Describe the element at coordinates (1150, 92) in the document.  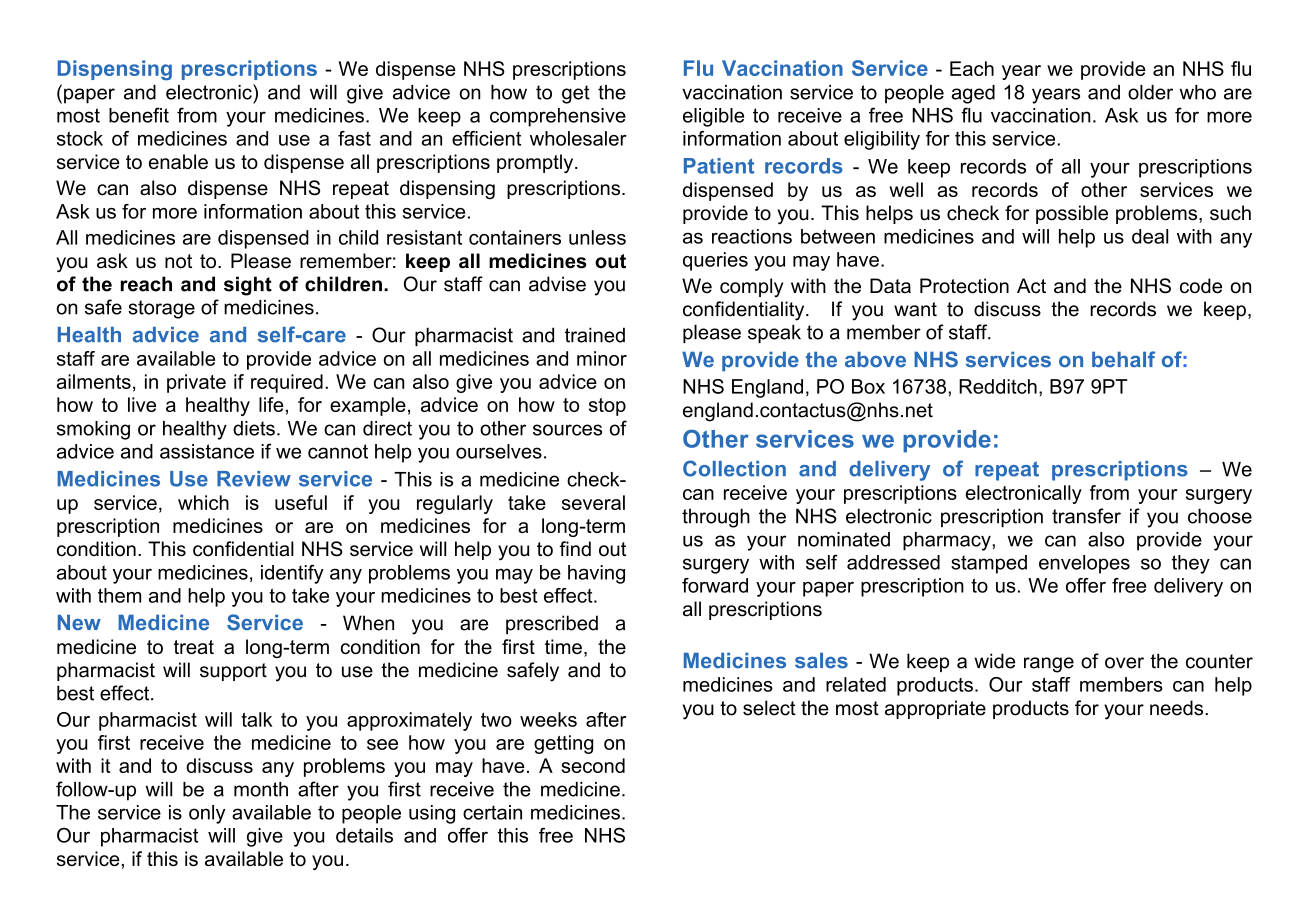
I see `older` at that location.
